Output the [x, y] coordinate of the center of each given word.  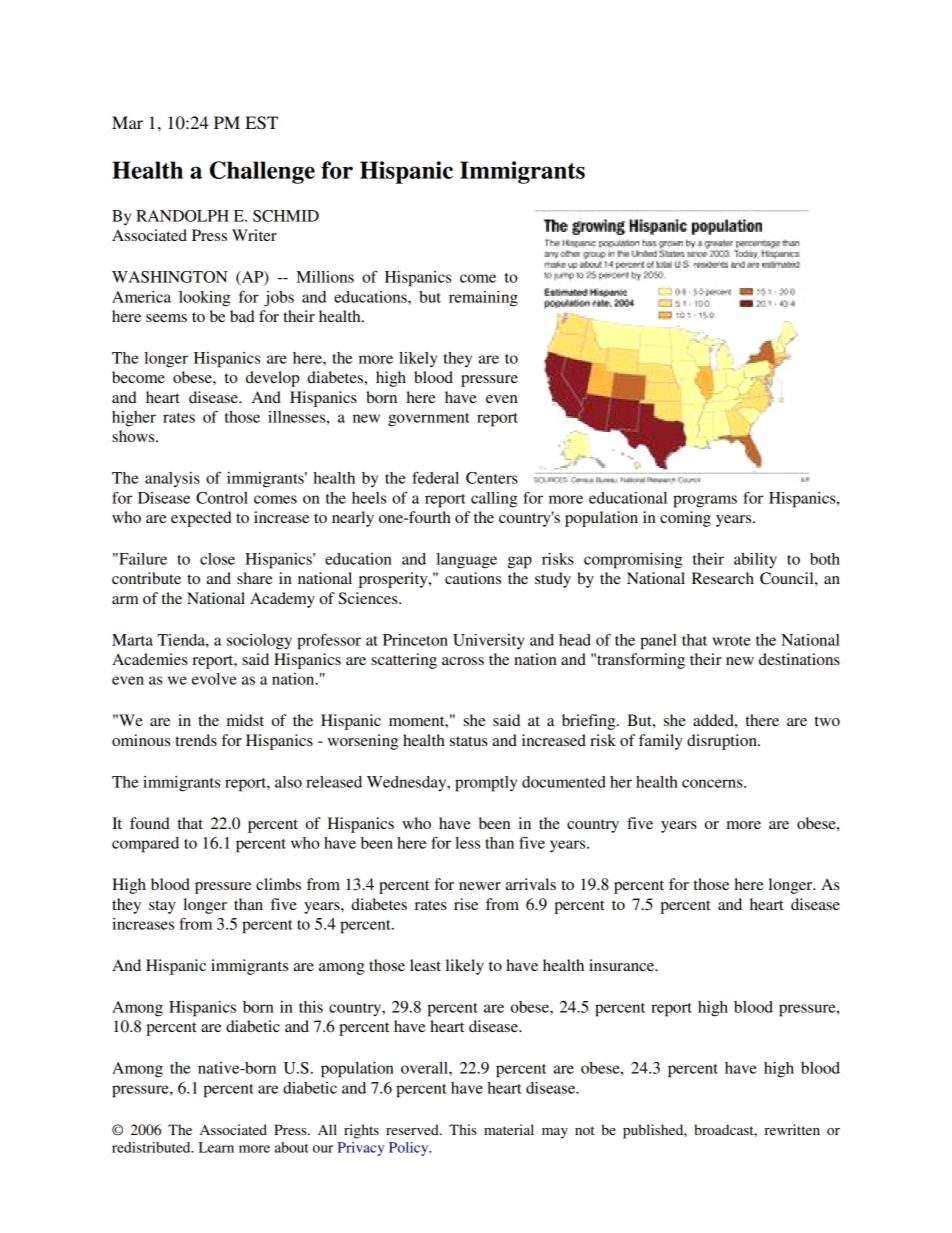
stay [162, 907]
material [509, 1129]
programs [705, 501]
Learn [216, 1147]
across [463, 661]
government [429, 420]
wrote [732, 641]
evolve [214, 679]
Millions [325, 277]
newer [480, 886]
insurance [623, 965]
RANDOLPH [182, 216]
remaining [483, 299]
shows [134, 436]
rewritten [792, 1129]
